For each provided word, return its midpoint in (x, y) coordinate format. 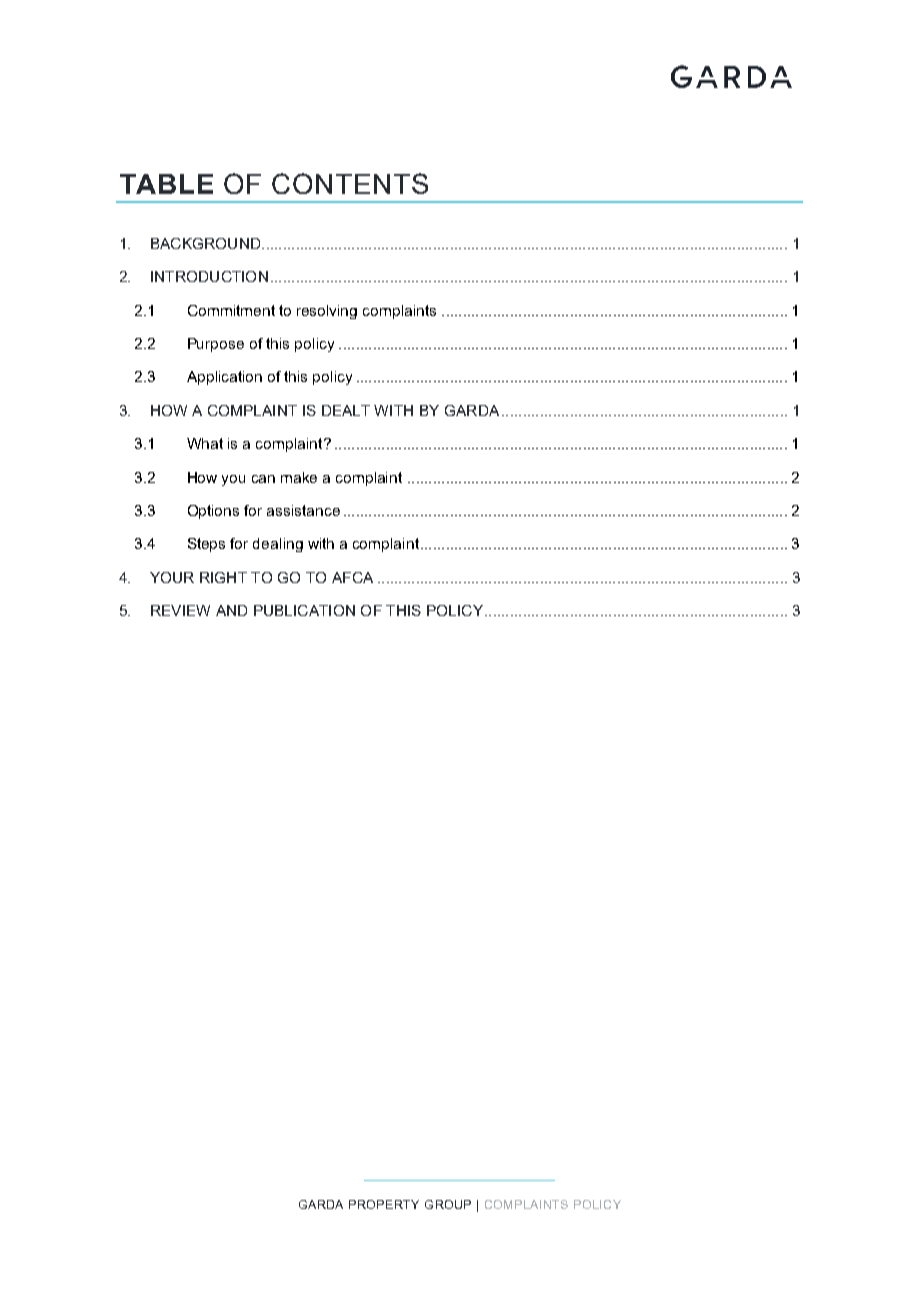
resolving (327, 312)
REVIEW (180, 610)
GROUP (448, 1204)
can (263, 479)
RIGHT (223, 577)
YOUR (172, 577)
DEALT (346, 410)
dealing (278, 545)
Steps (206, 545)
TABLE (166, 184)
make (299, 477)
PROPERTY (384, 1204)
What (205, 443)
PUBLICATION (304, 610)
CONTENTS (350, 183)
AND (231, 610)
